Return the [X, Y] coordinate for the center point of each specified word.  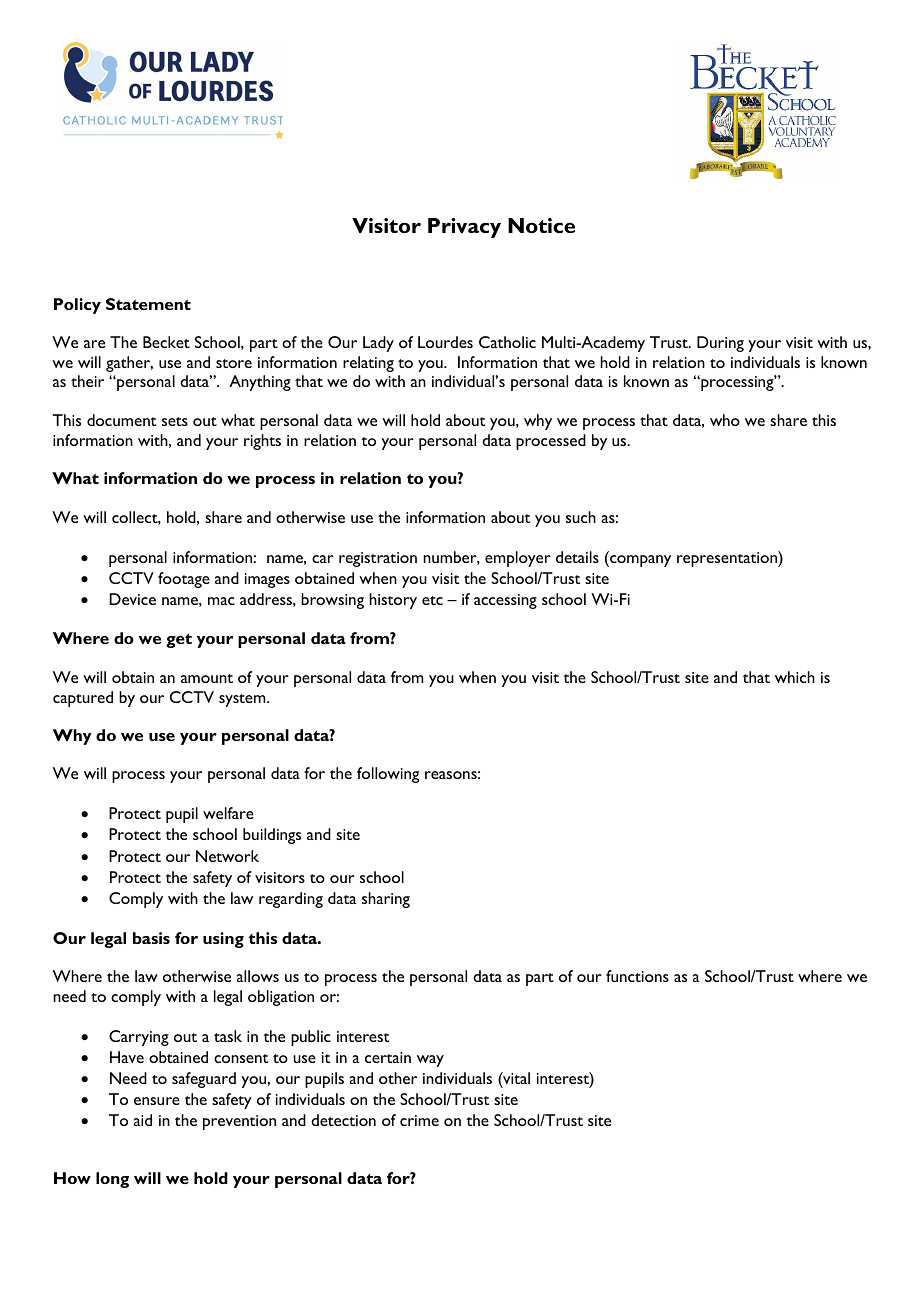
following [388, 775]
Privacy [464, 228]
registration [378, 559]
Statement [148, 304]
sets [175, 421]
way [430, 1061]
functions [637, 976]
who [725, 420]
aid [142, 1120]
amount [207, 678]
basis [151, 938]
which [795, 677]
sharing [386, 900]
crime [419, 1120]
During [720, 344]
